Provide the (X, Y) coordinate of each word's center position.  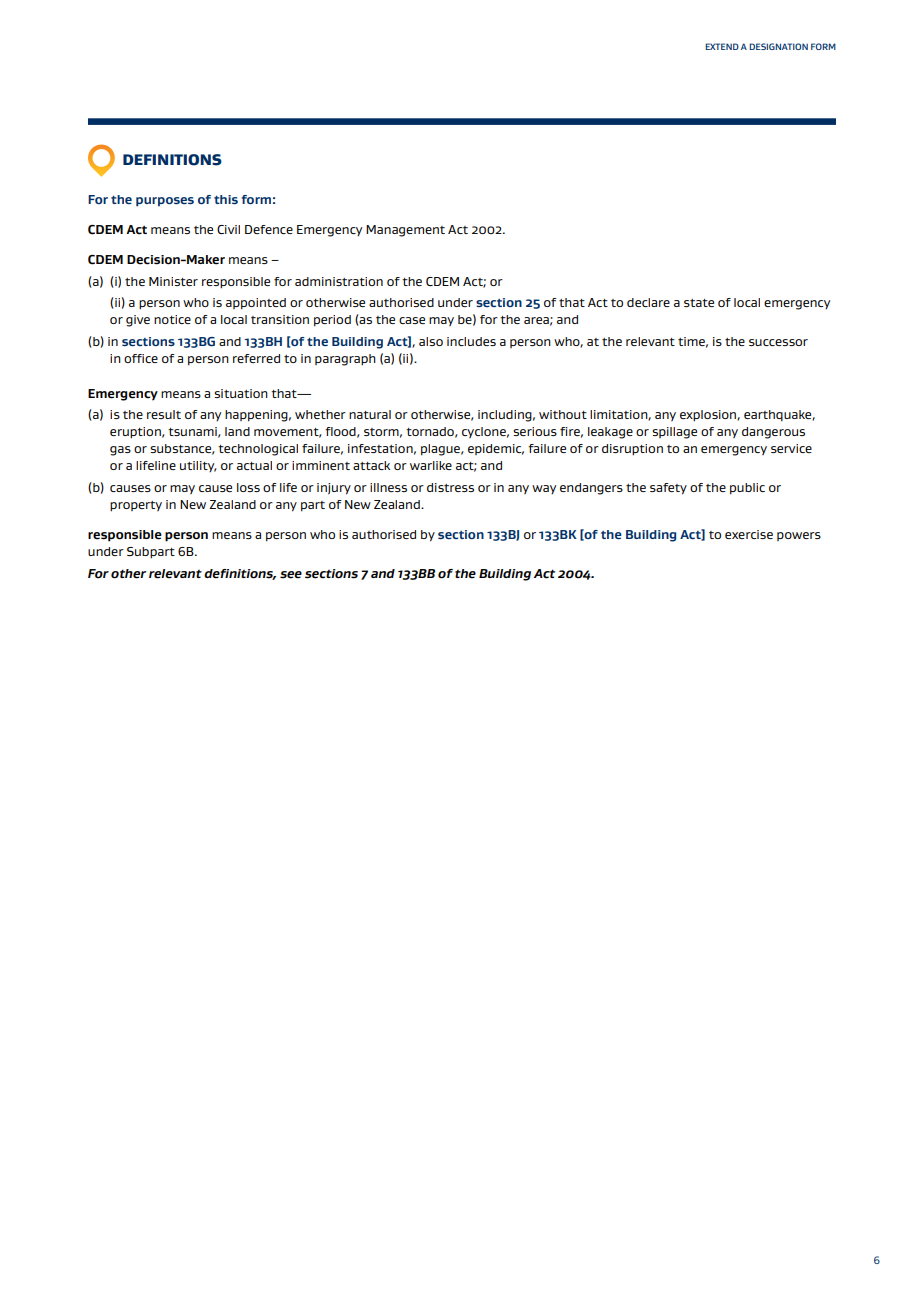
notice (172, 319)
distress (450, 487)
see (291, 575)
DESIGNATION (778, 46)
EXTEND (722, 46)
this (226, 199)
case (412, 320)
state (699, 303)
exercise (749, 534)
